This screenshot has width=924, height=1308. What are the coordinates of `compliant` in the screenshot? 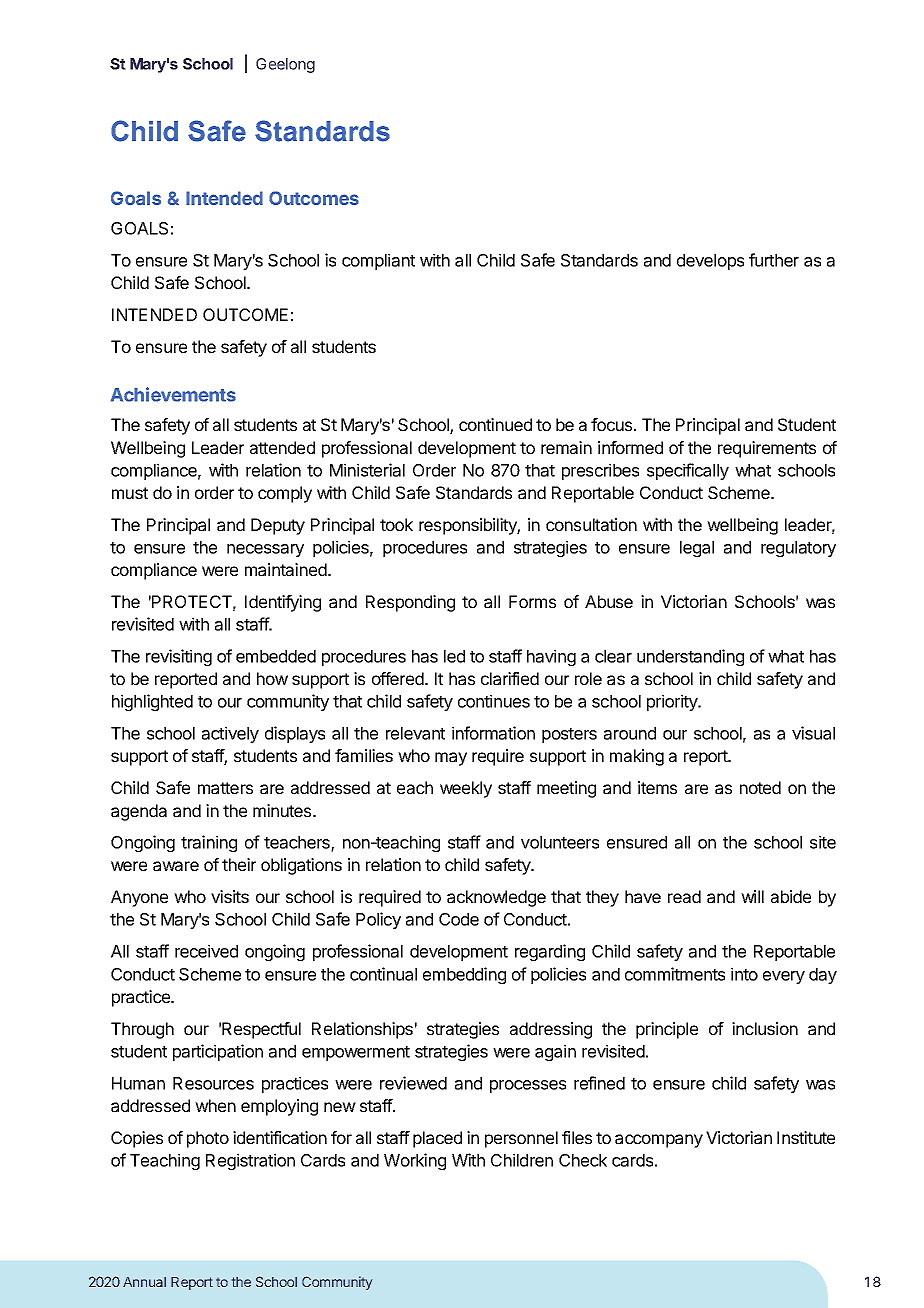 It's located at (378, 261).
